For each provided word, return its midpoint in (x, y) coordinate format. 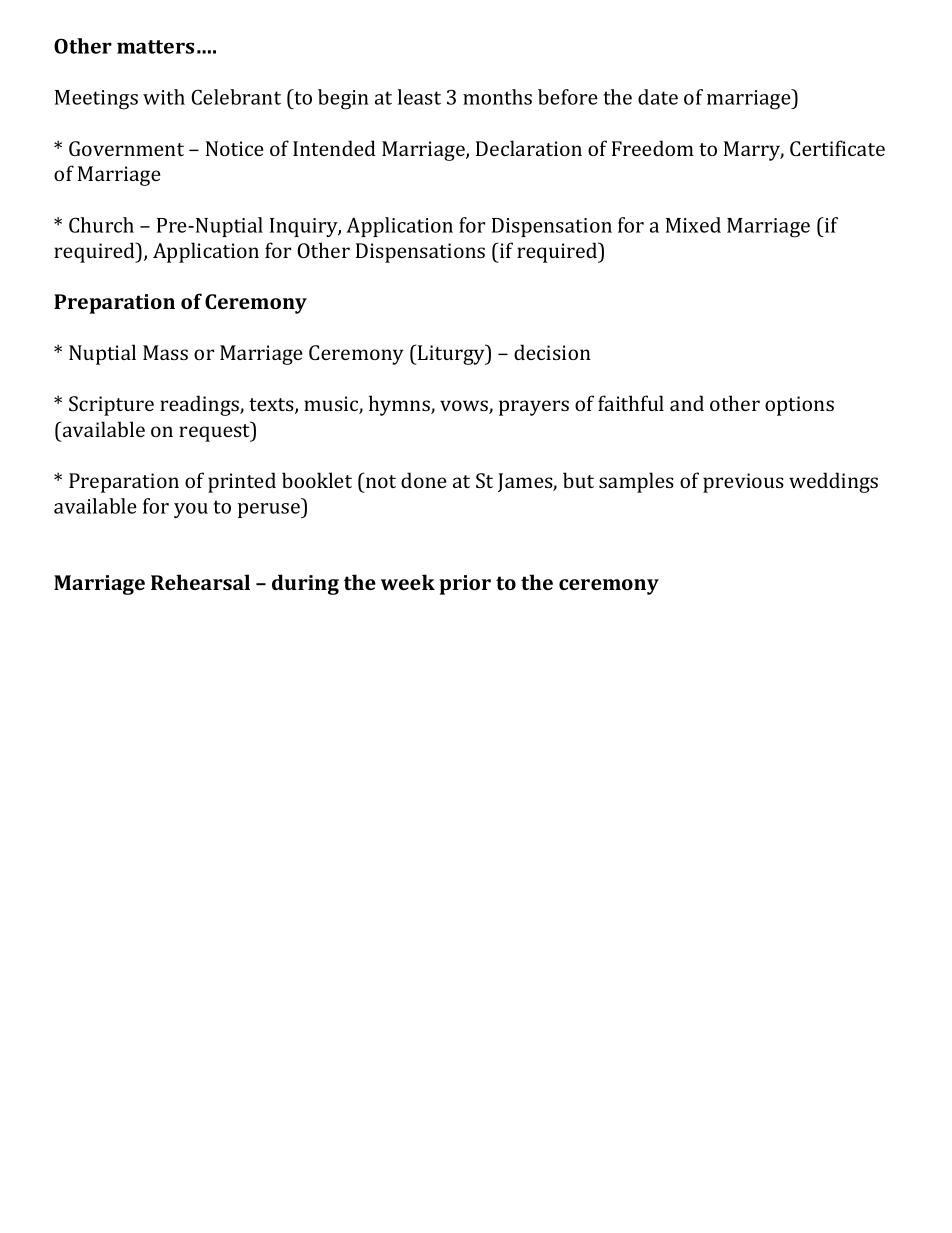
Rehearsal (200, 582)
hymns (400, 405)
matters (155, 47)
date (658, 97)
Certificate (837, 148)
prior (465, 585)
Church (101, 225)
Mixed (693, 225)
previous (743, 483)
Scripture (111, 406)
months (497, 97)
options (799, 406)
